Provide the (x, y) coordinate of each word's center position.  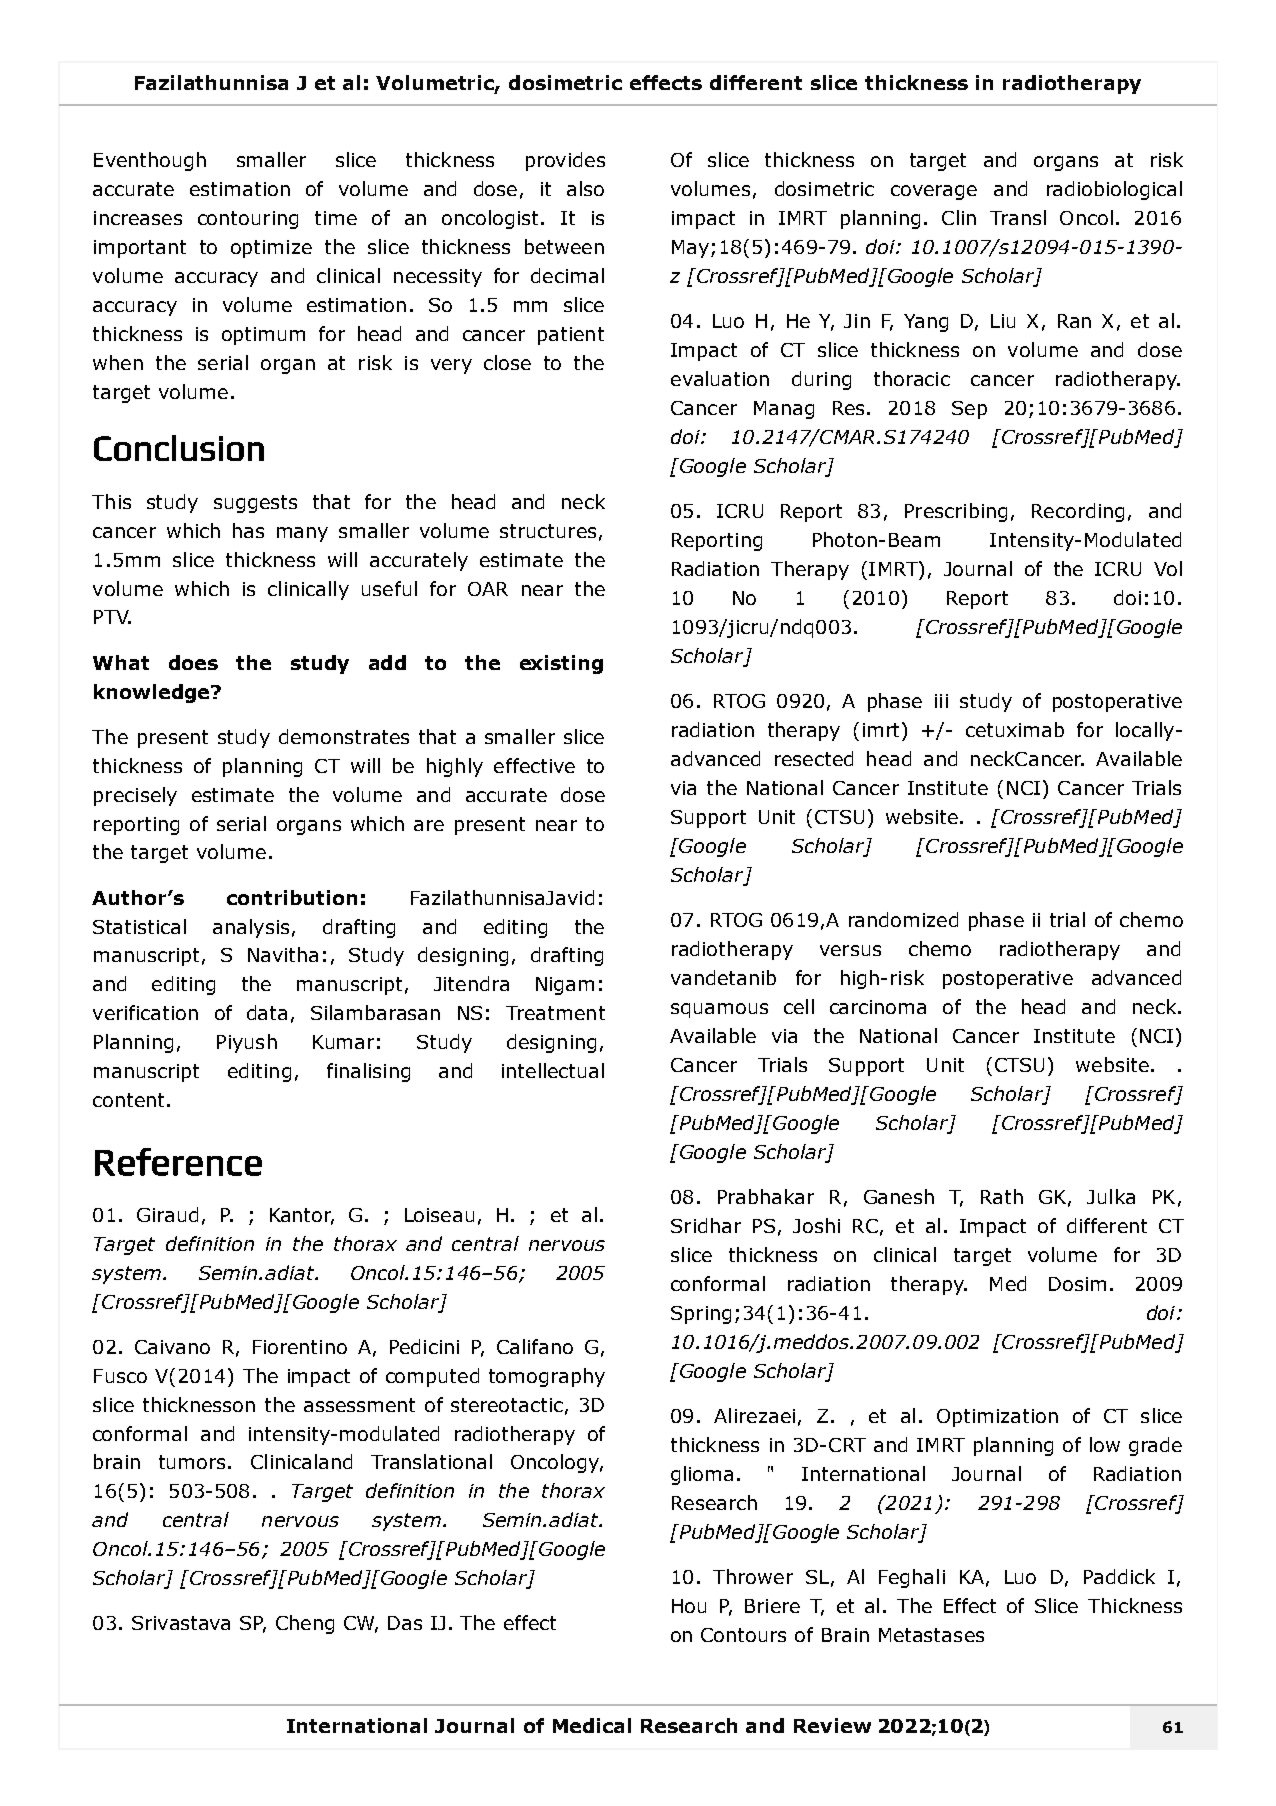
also (585, 188)
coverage (934, 192)
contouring (248, 220)
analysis (251, 928)
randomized (903, 919)
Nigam (565, 986)
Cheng (305, 1624)
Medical (592, 1725)
